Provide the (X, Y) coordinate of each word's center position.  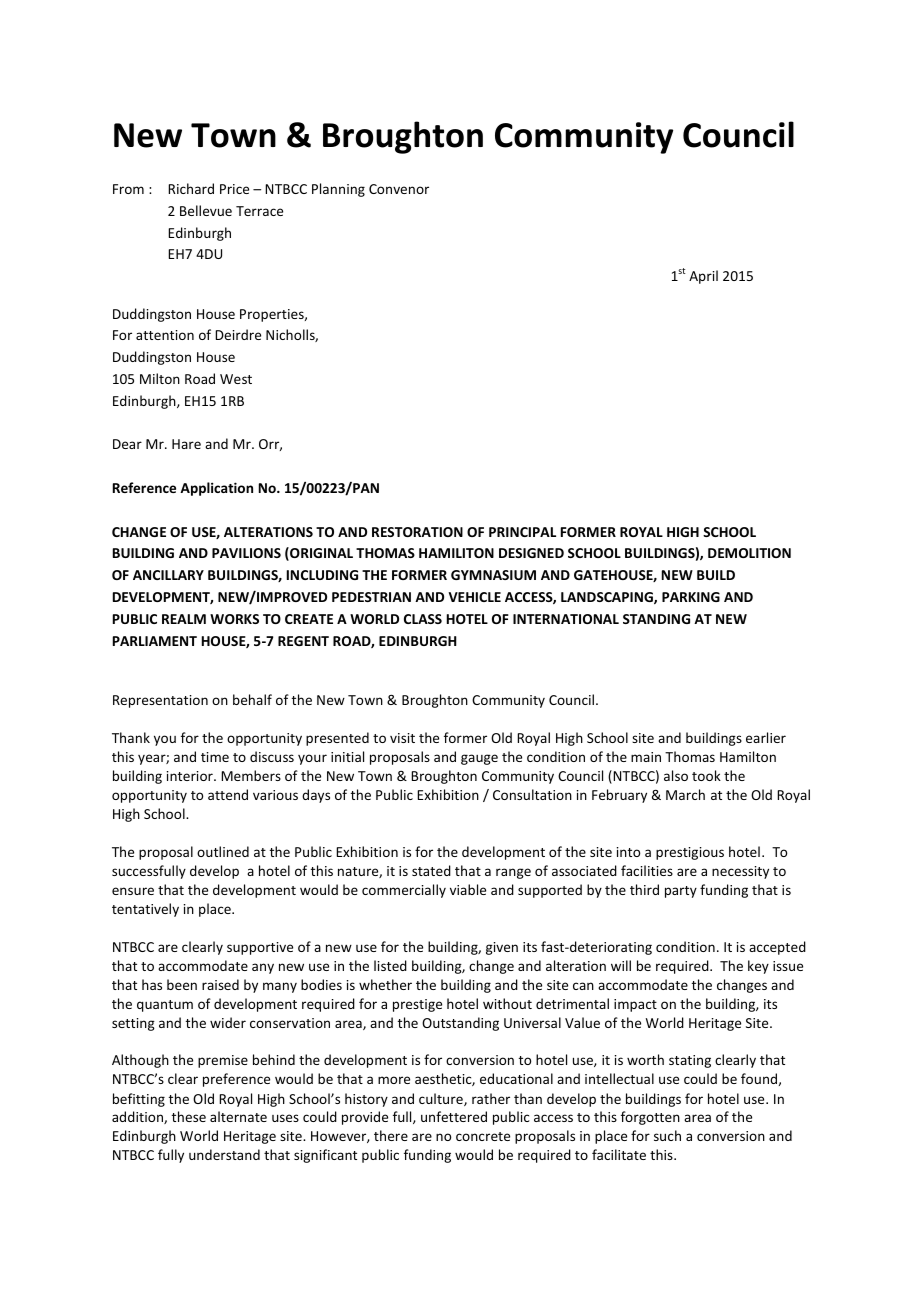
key (758, 967)
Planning (338, 190)
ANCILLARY (168, 575)
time (215, 757)
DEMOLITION (749, 553)
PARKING (691, 597)
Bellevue (206, 210)
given (502, 948)
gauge (479, 759)
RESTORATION (417, 532)
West (236, 379)
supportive (260, 948)
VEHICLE (474, 597)
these (189, 1116)
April (703, 277)
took (706, 775)
